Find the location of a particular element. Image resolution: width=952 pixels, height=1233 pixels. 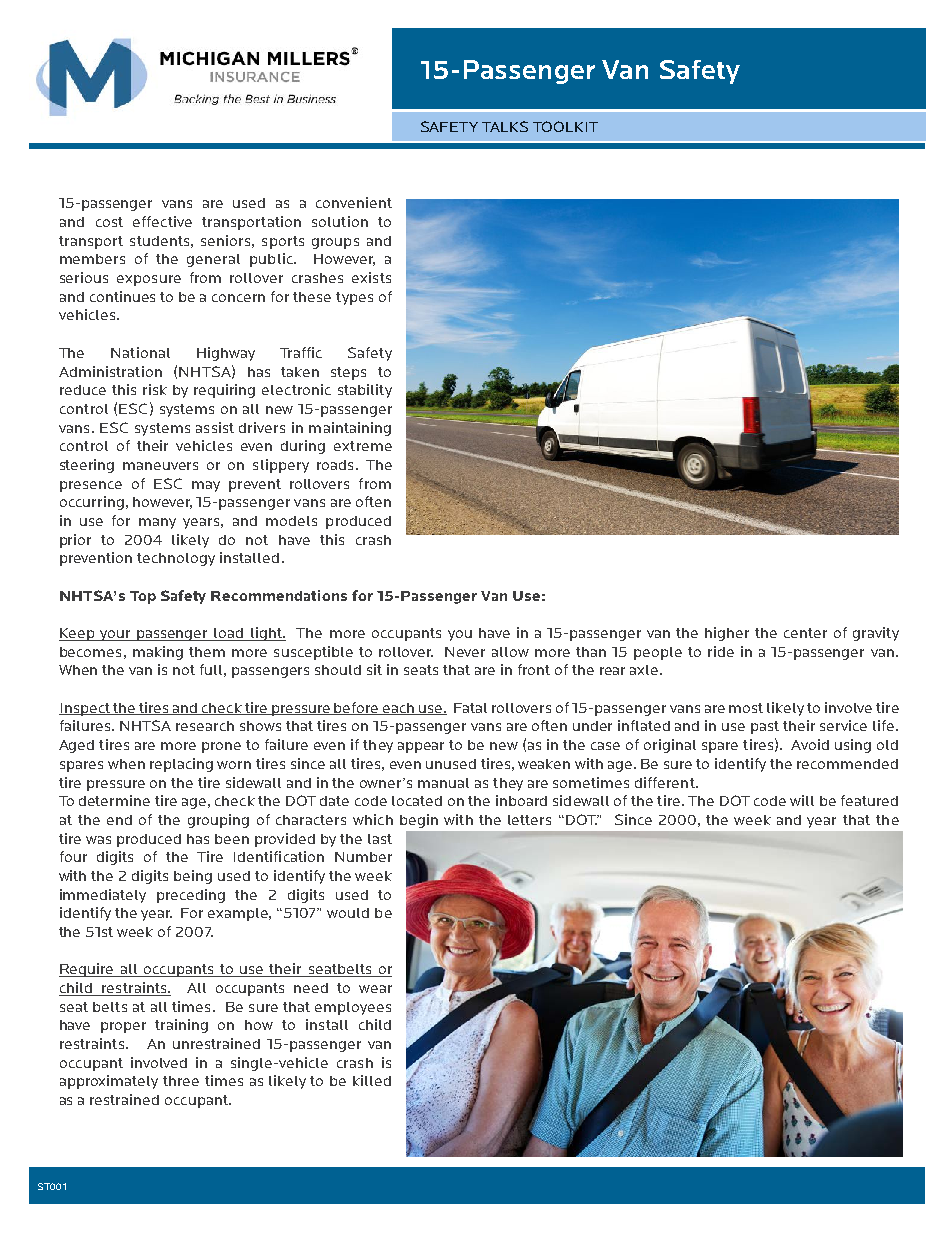

training is located at coordinates (181, 1026).
